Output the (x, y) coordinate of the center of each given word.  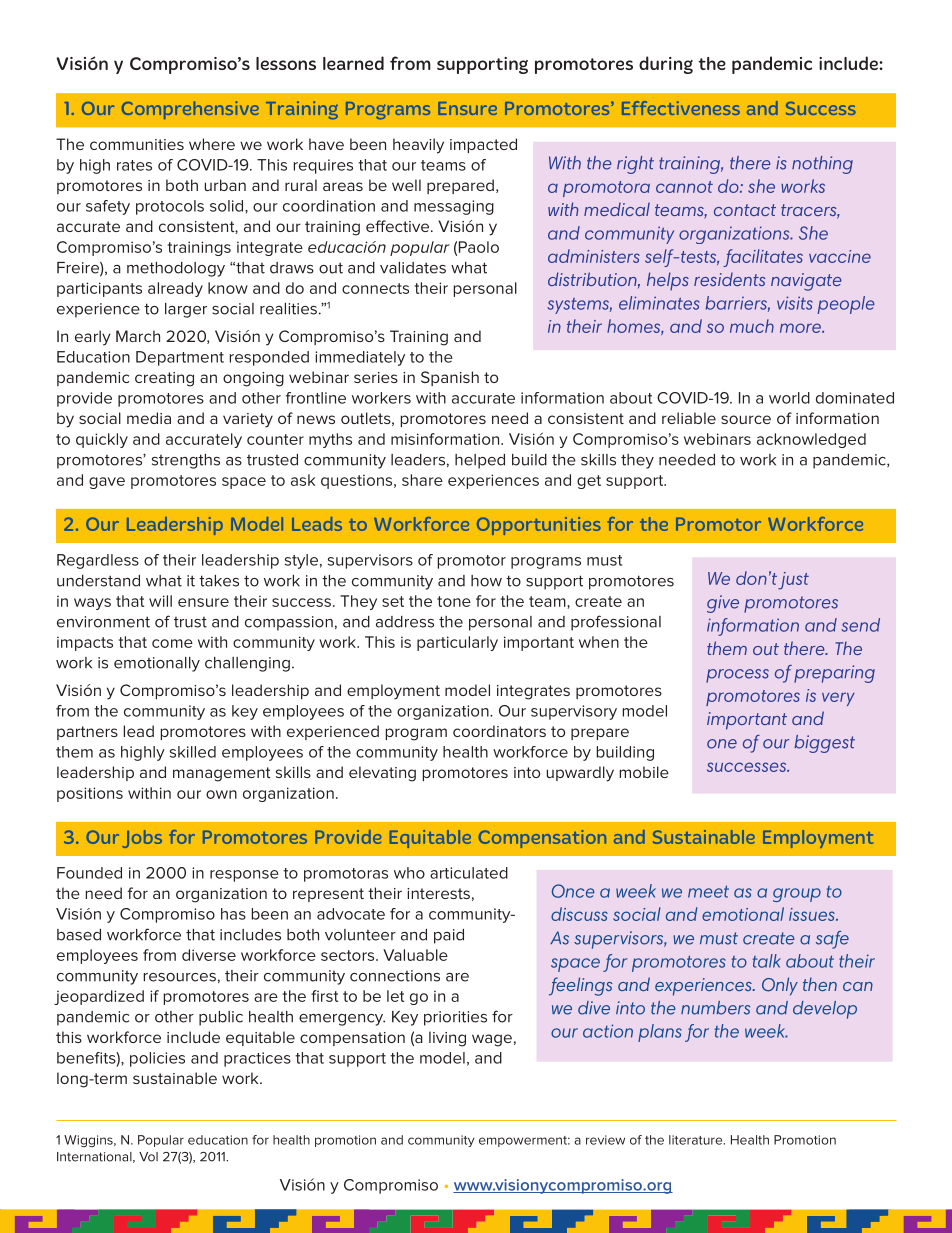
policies (157, 1059)
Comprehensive (190, 110)
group (797, 895)
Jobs (142, 839)
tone (454, 601)
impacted (483, 145)
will (160, 601)
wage (492, 1040)
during (666, 65)
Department (180, 358)
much (752, 326)
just (793, 581)
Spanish (450, 378)
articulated (469, 873)
